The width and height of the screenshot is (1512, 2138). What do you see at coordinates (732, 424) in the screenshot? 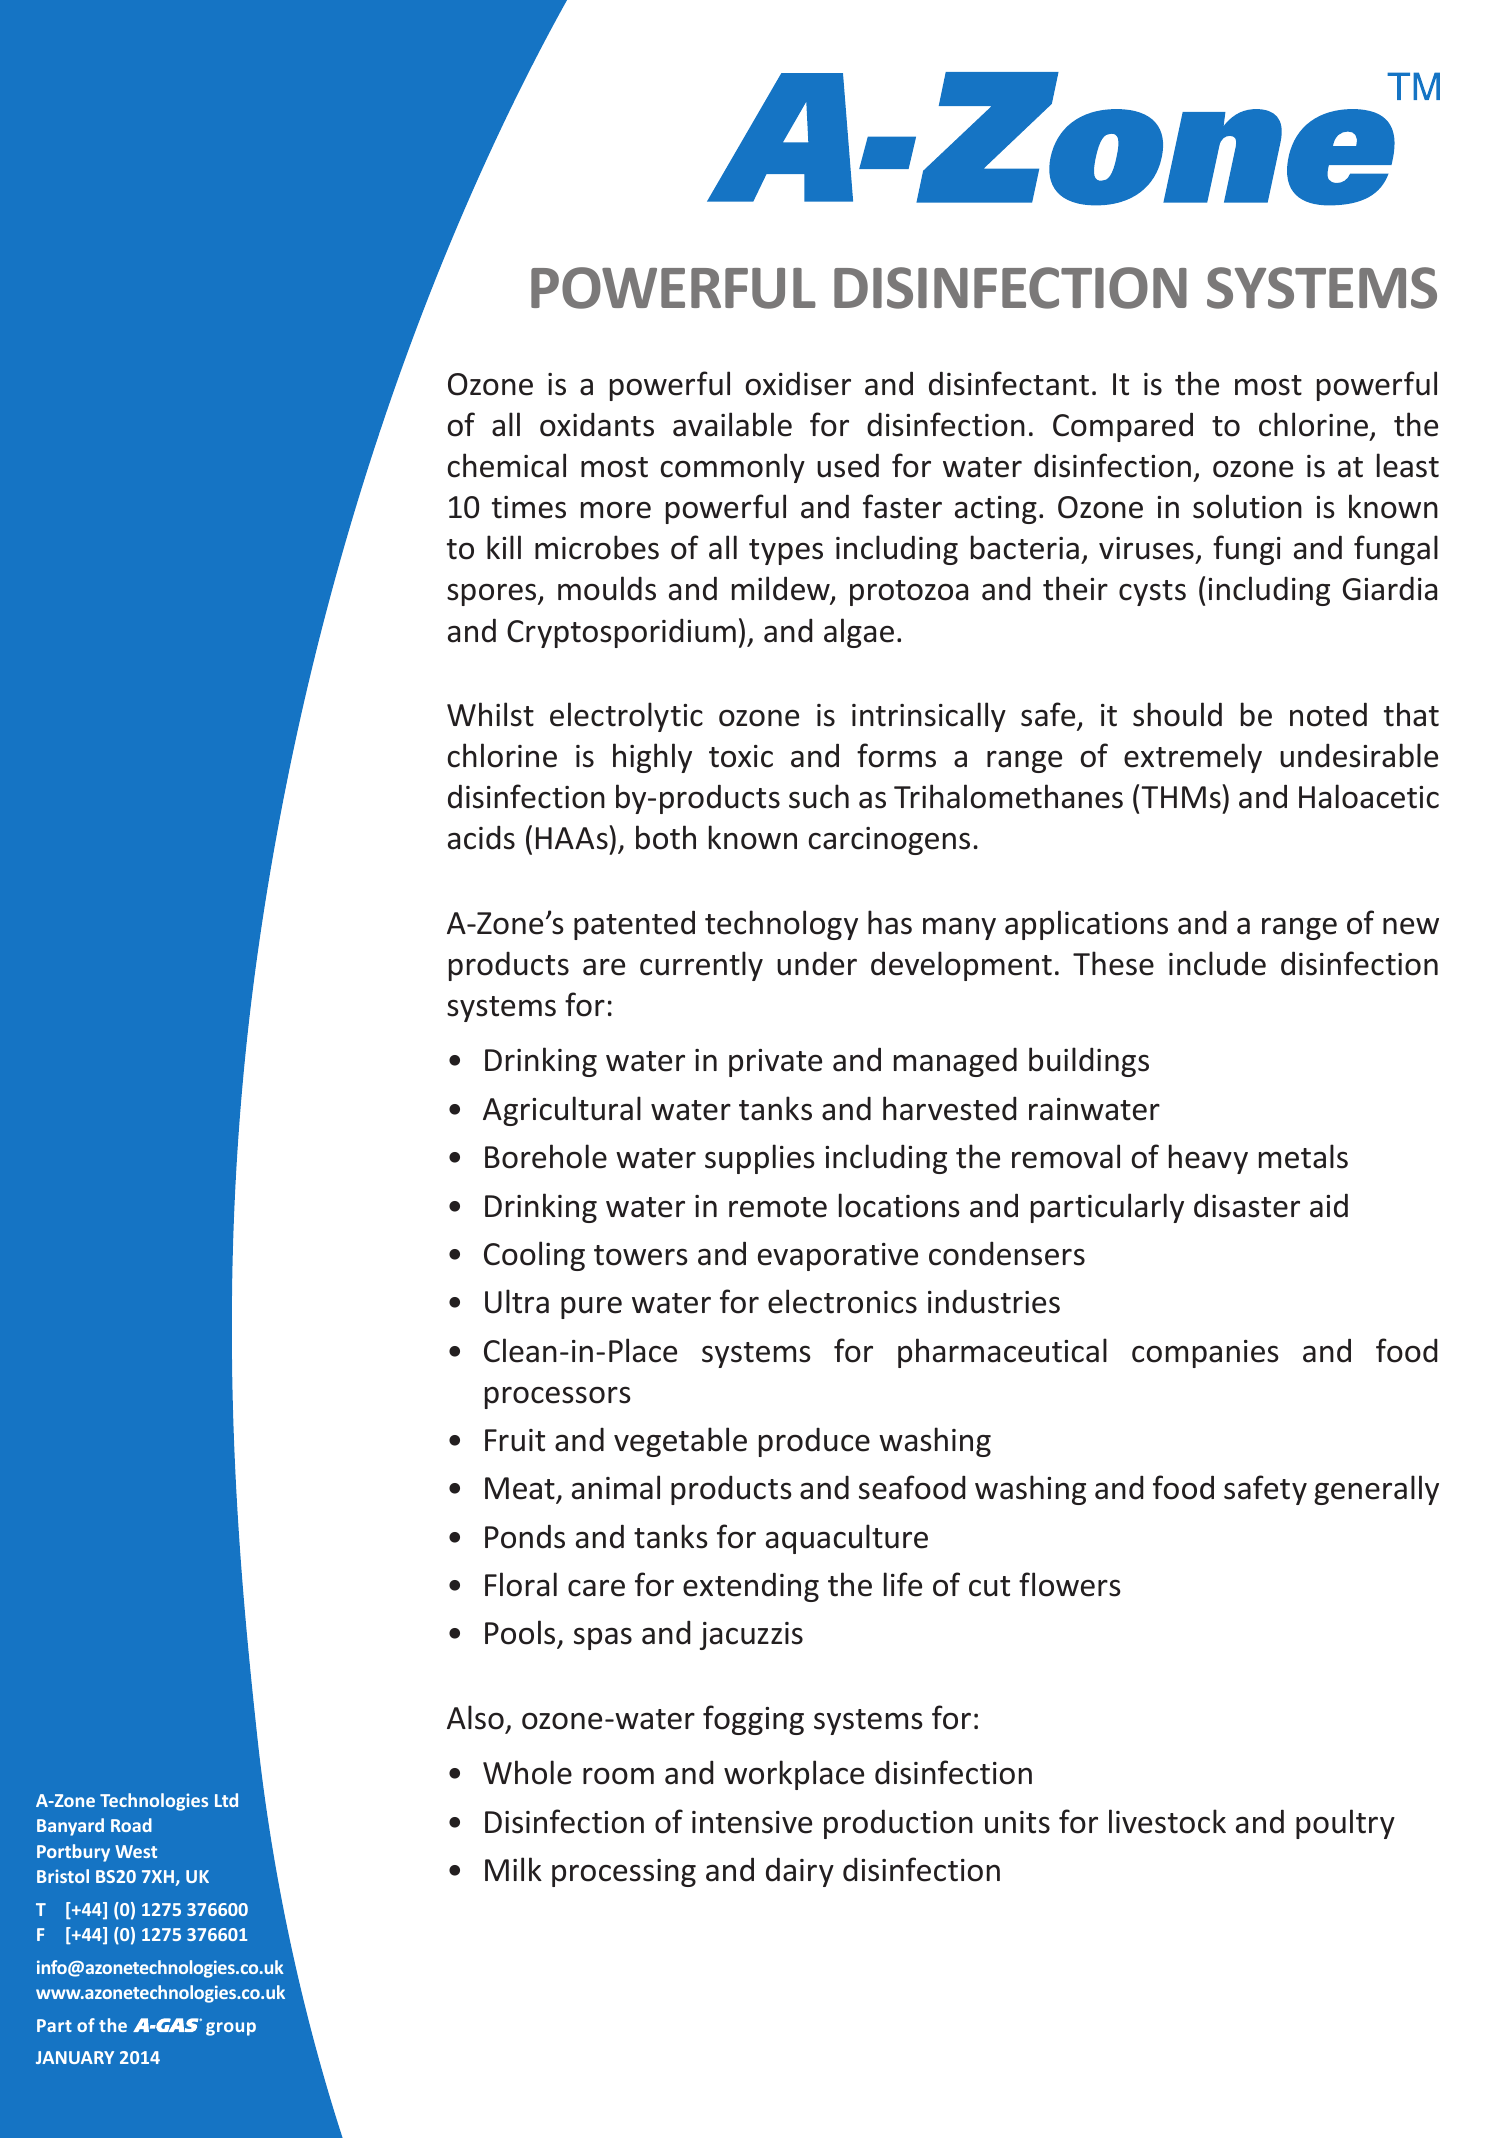
I see `available` at bounding box center [732, 424].
